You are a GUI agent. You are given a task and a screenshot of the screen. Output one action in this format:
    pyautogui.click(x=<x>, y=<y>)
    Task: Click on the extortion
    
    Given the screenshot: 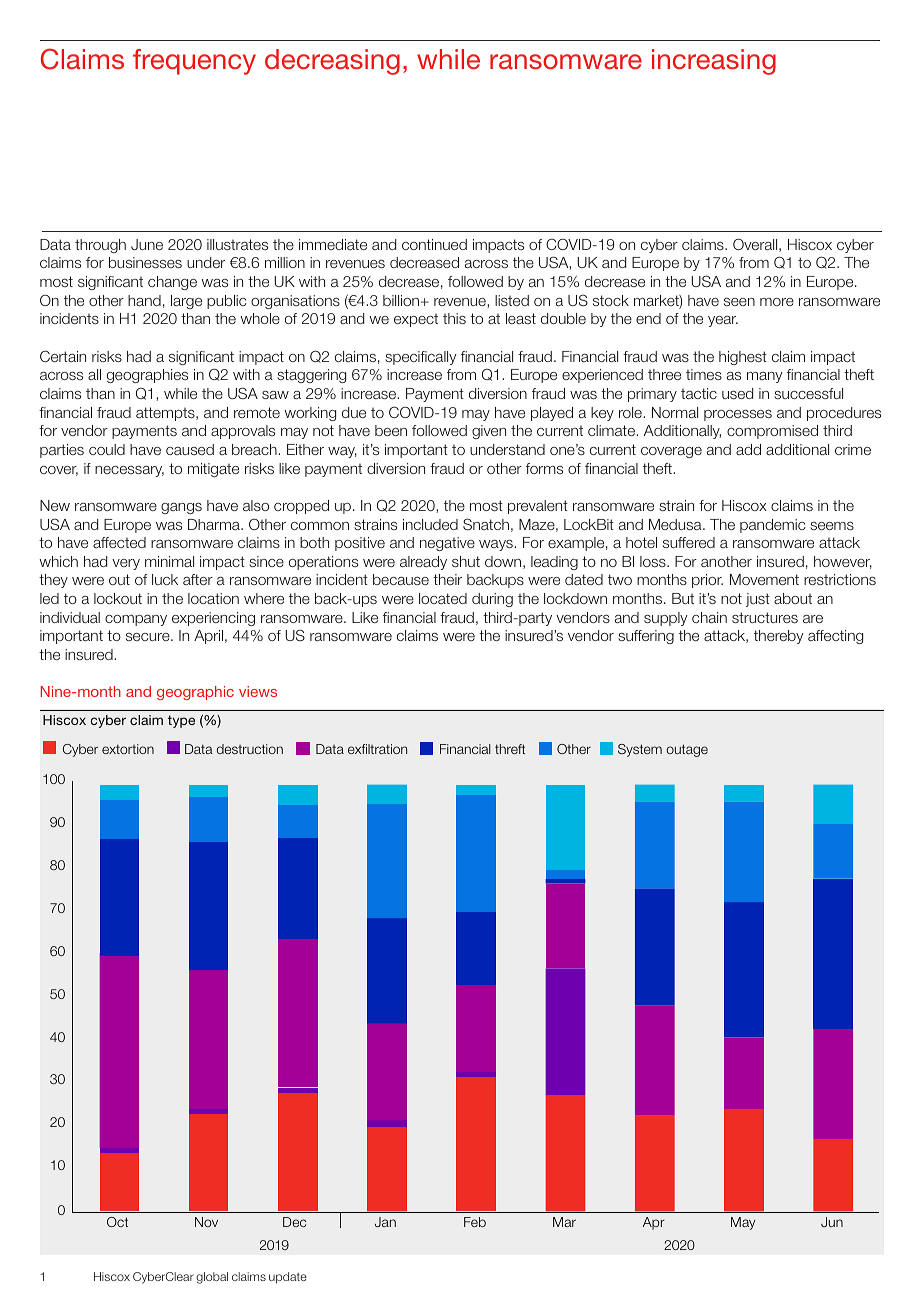 What is the action you would take?
    pyautogui.click(x=128, y=749)
